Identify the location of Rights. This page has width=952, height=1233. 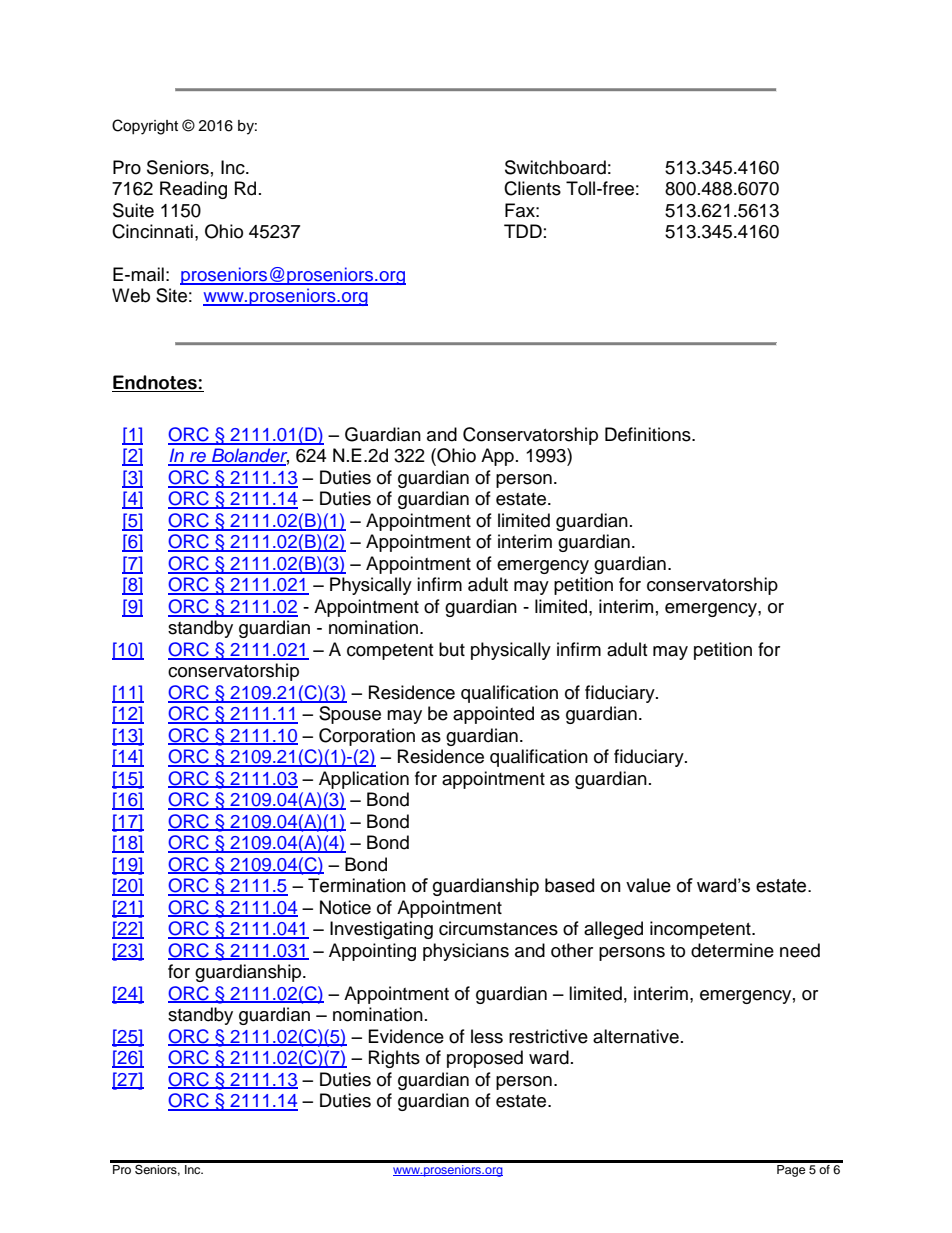
(394, 1059).
